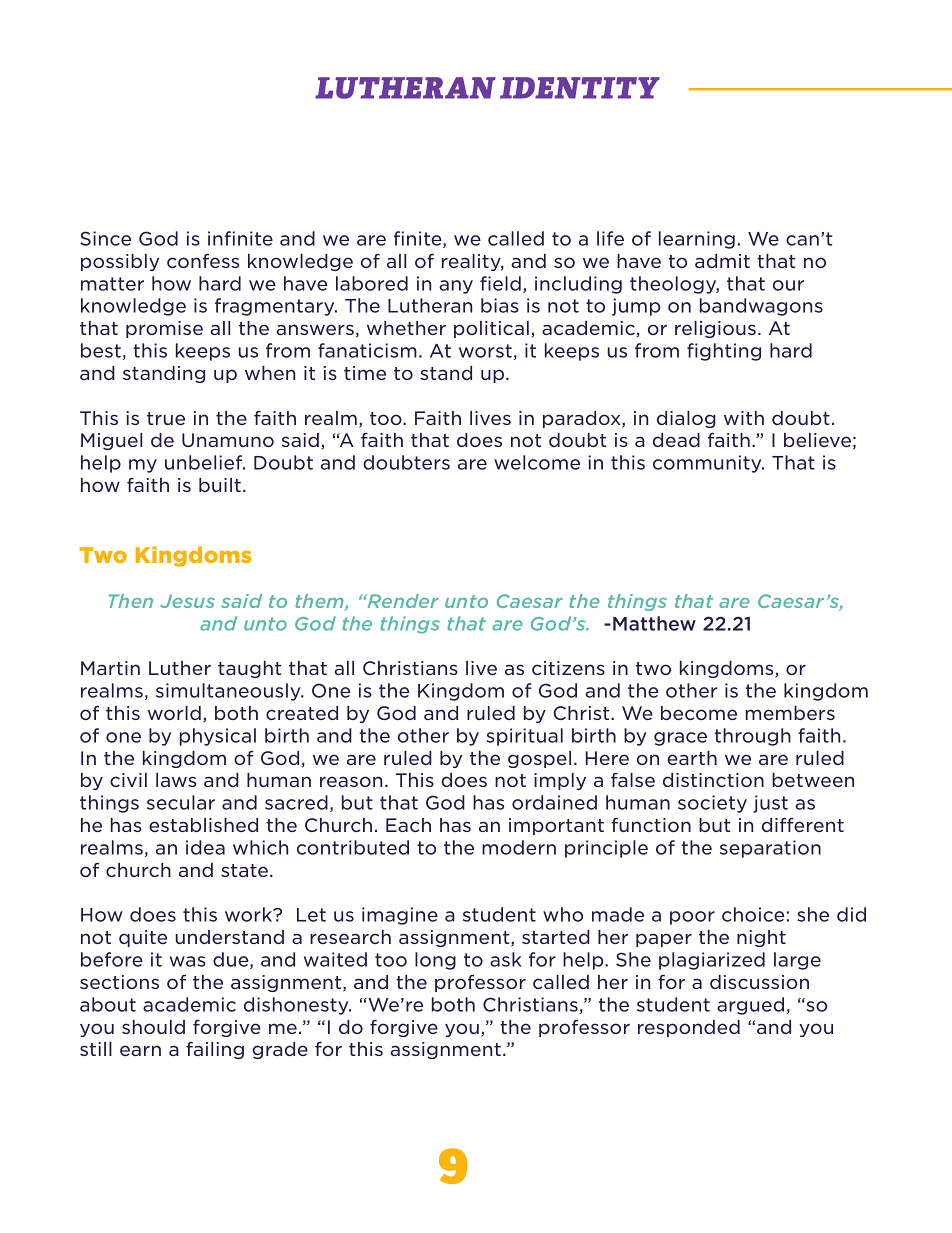 The height and width of the screenshot is (1233, 952). Describe the element at coordinates (750, 1006) in the screenshot. I see `argued` at that location.
